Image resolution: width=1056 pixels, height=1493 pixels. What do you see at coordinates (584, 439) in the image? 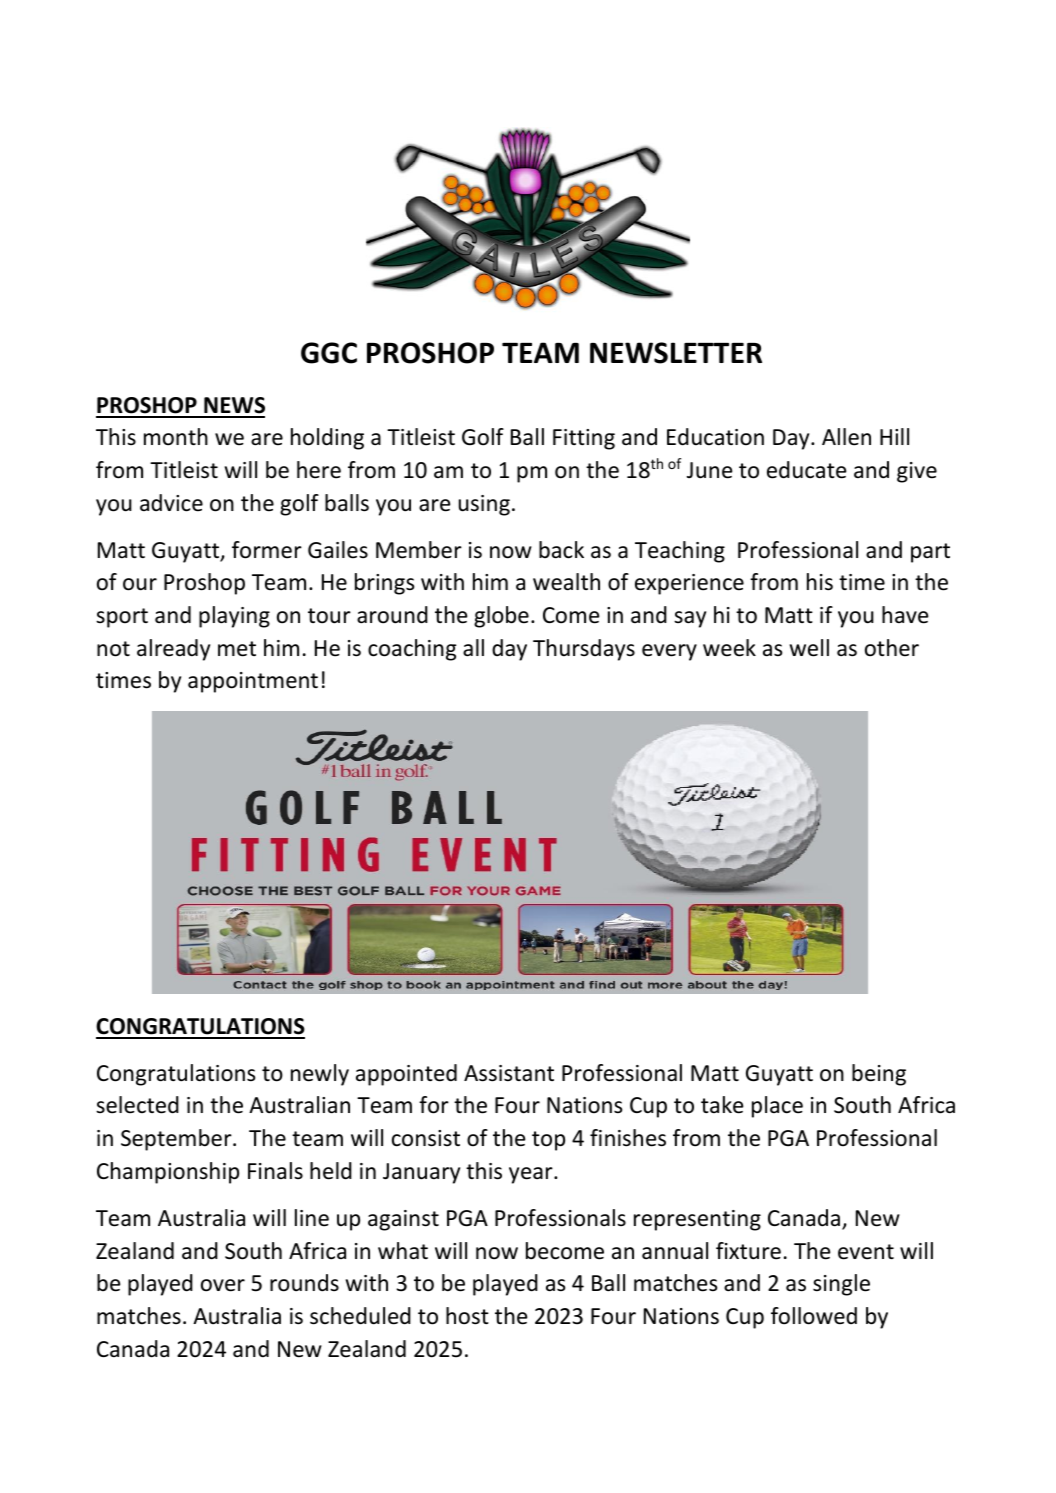
I see `Fitting` at bounding box center [584, 439].
